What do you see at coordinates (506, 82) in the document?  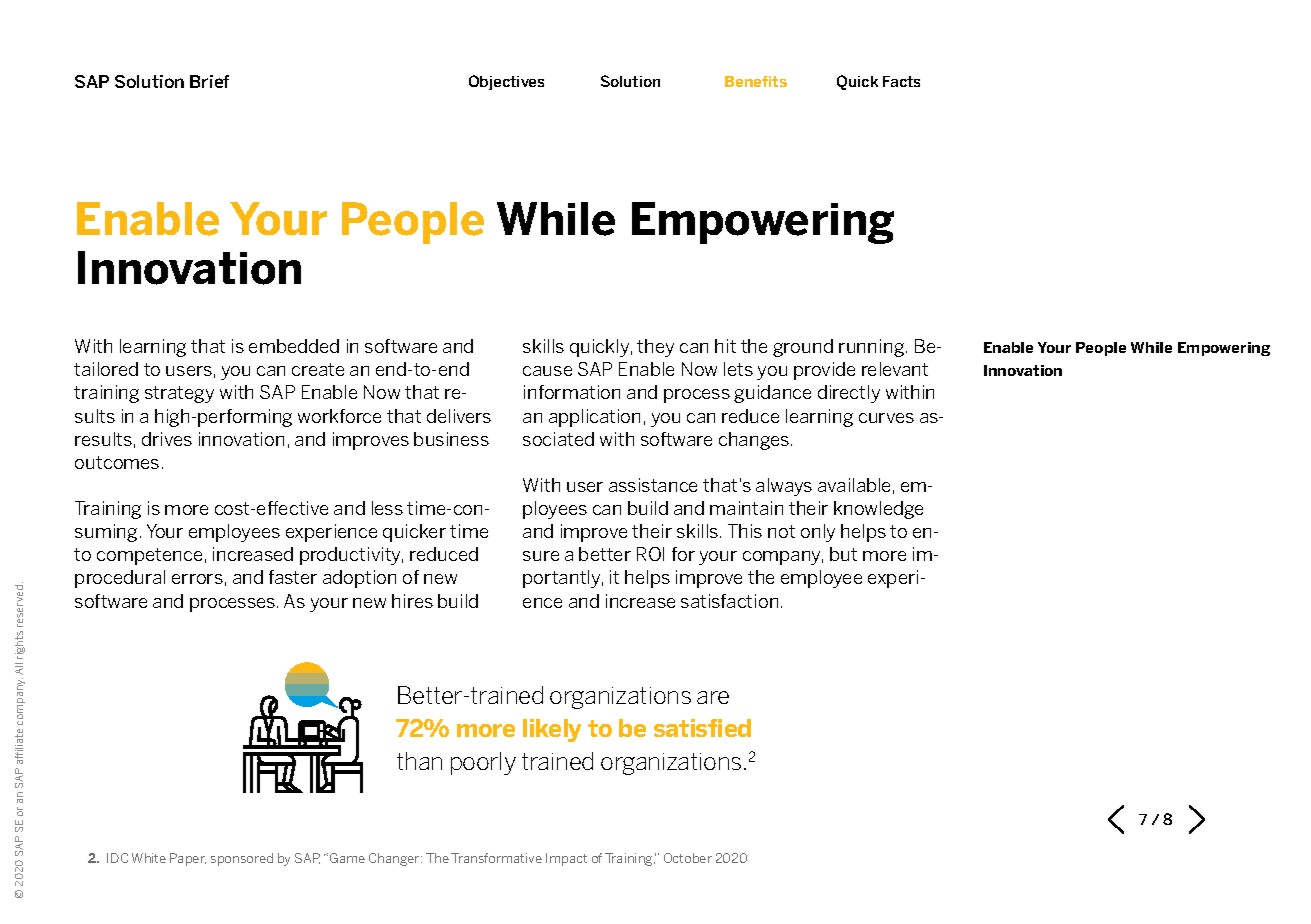 I see `Objectives` at bounding box center [506, 82].
